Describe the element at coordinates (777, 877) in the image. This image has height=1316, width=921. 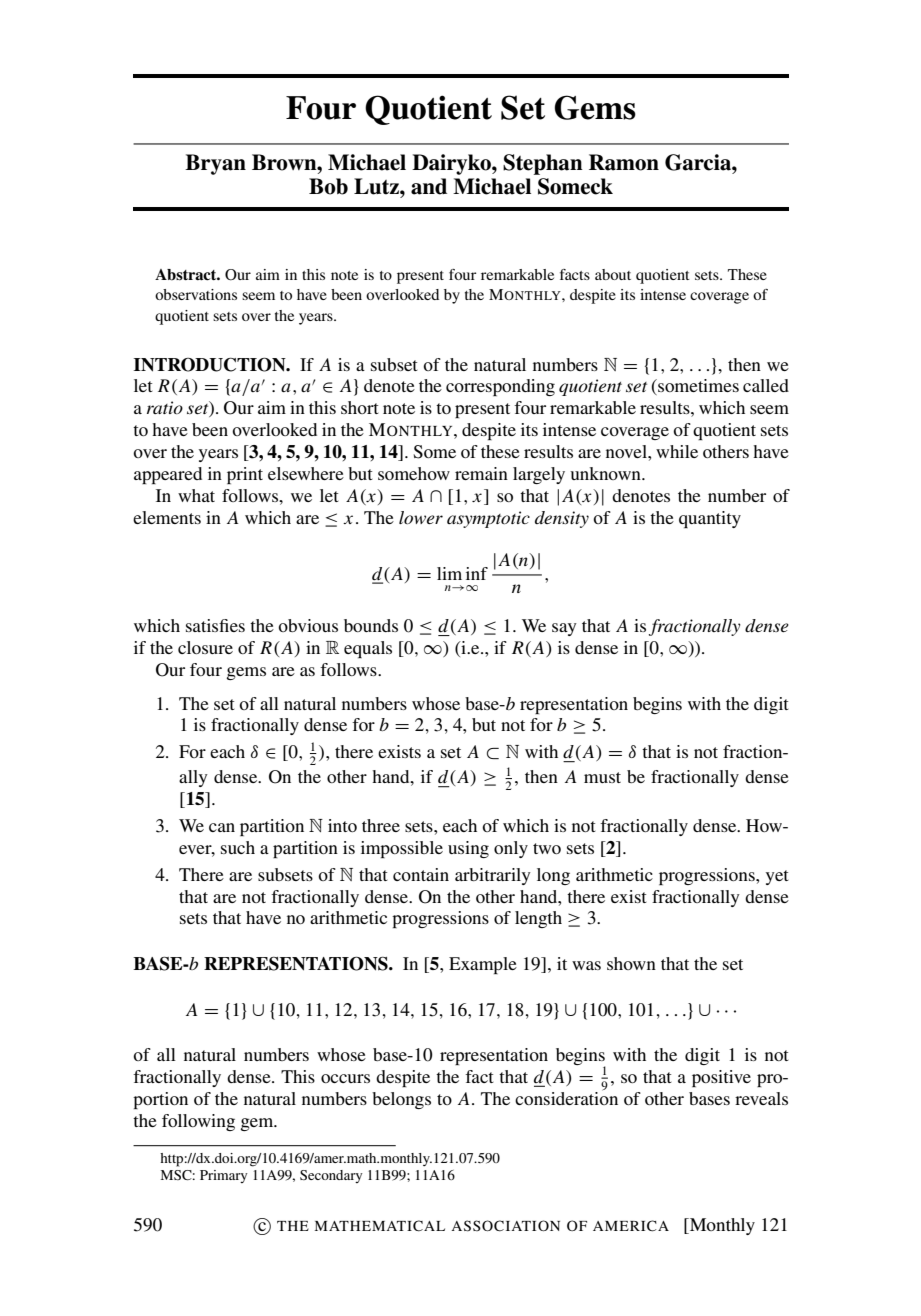
I see `yet` at that location.
